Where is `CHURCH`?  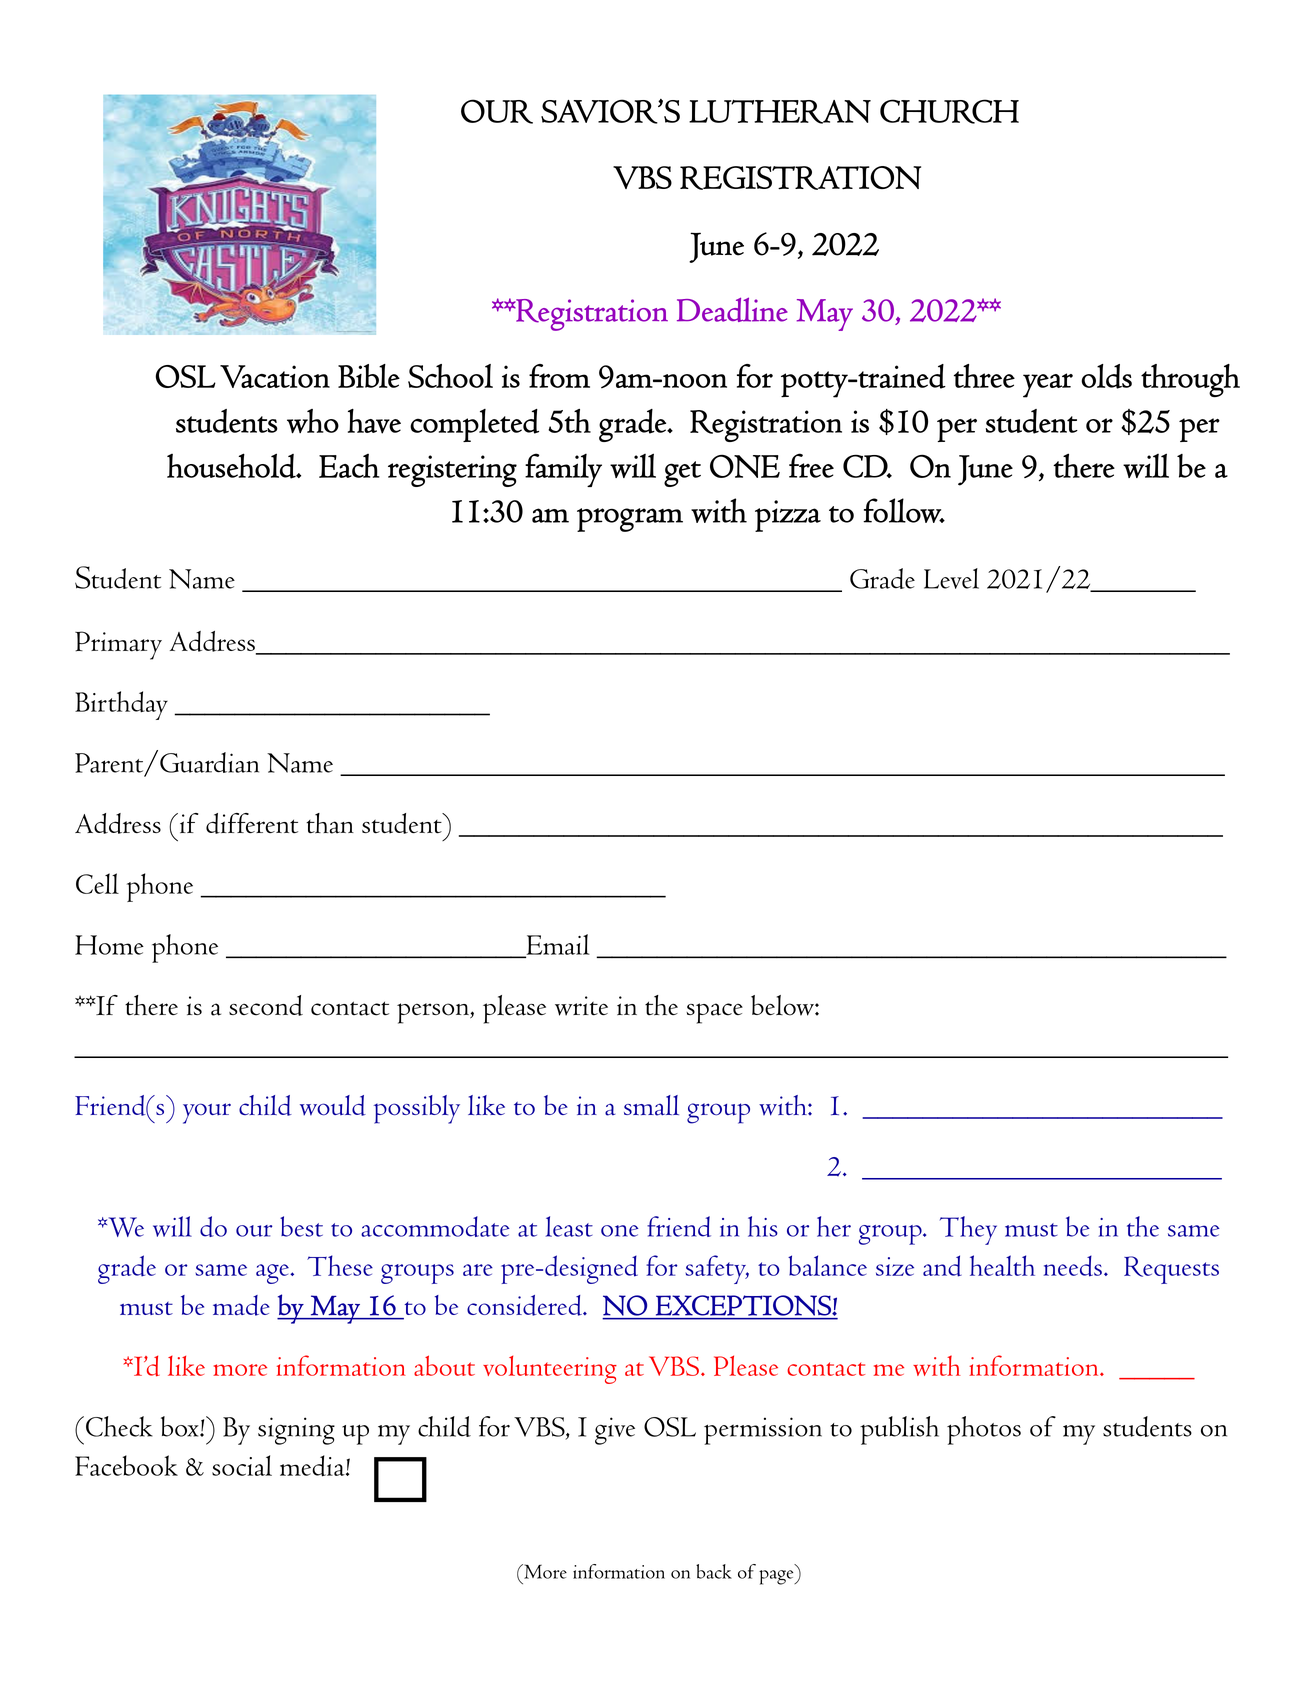 CHURCH is located at coordinates (949, 111).
